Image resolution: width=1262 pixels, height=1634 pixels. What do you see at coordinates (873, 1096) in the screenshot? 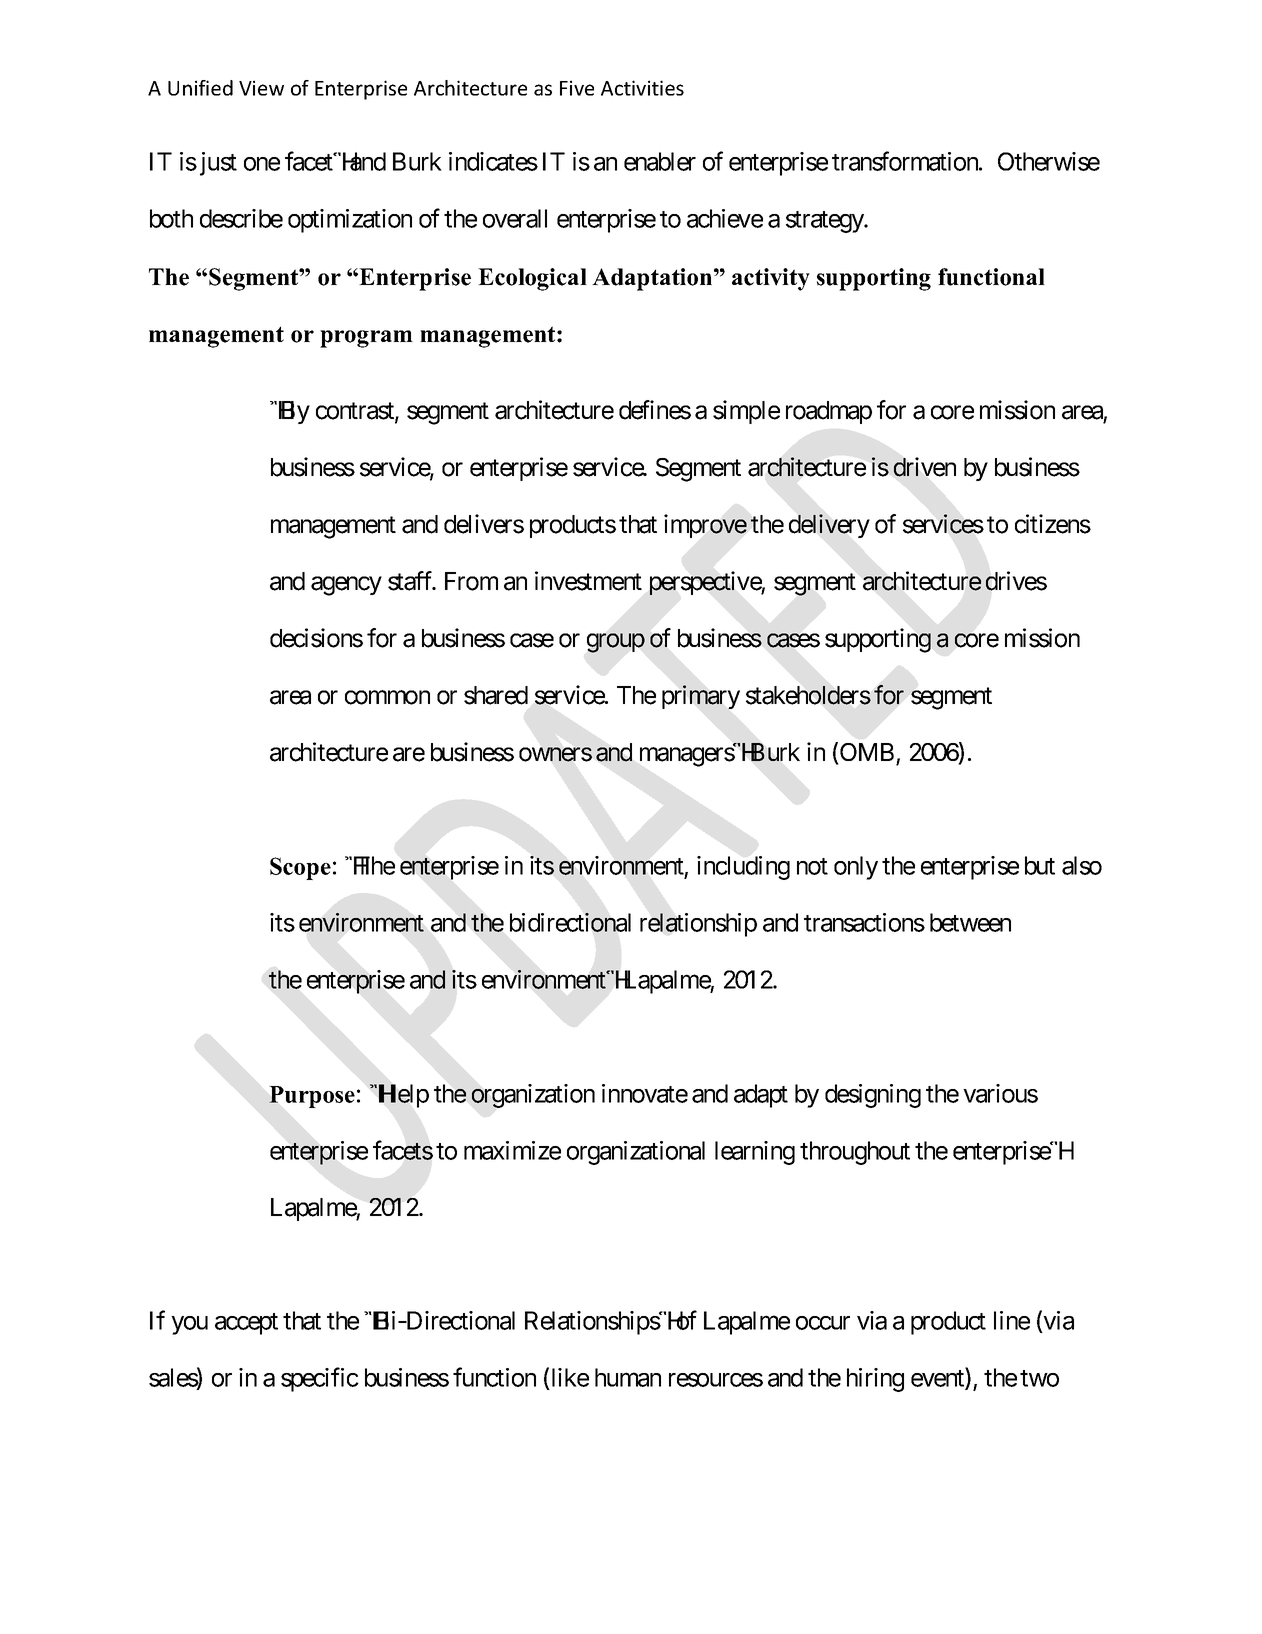
I see `designing` at bounding box center [873, 1096].
